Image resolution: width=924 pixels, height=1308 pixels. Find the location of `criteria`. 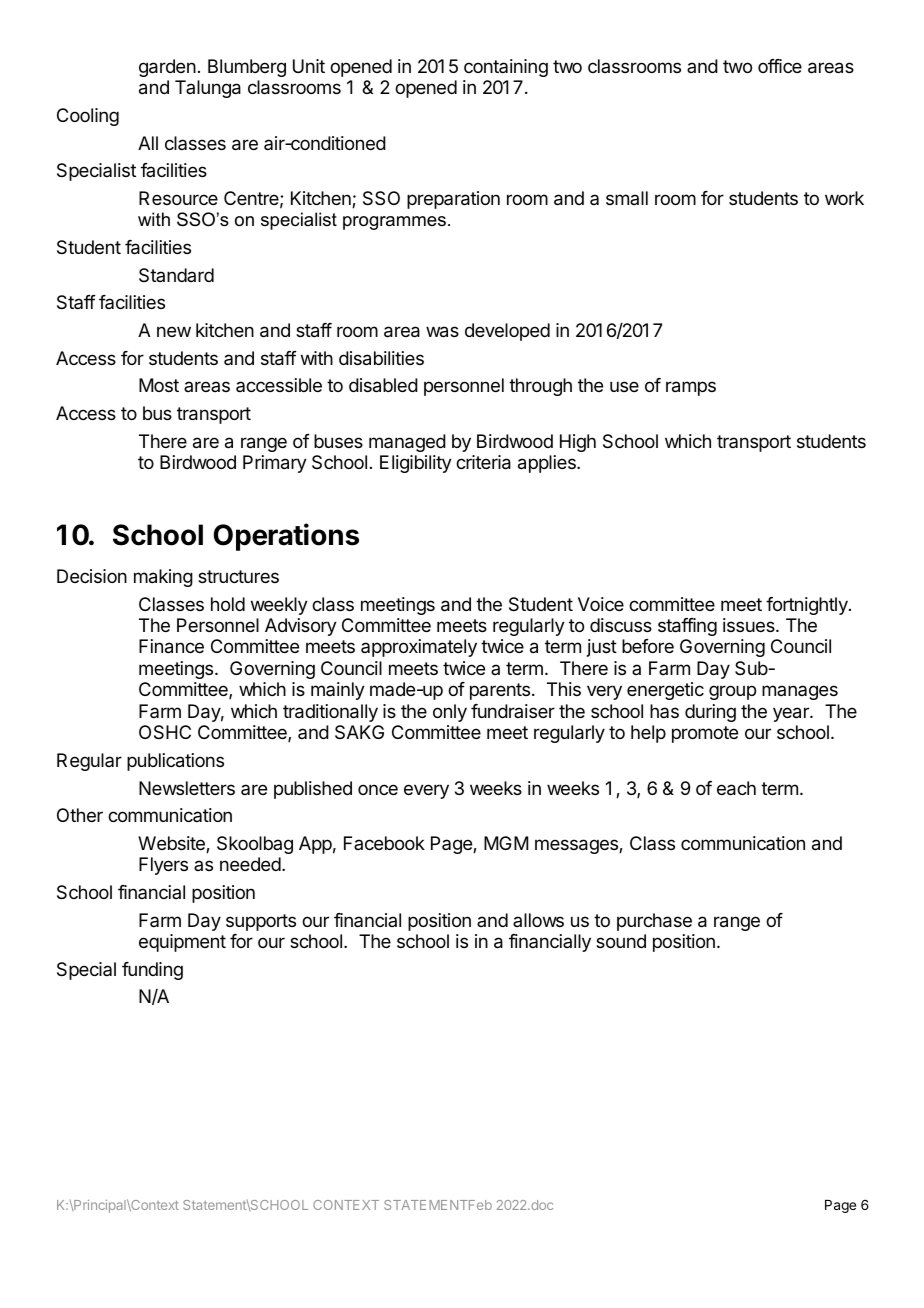

criteria is located at coordinates (483, 462).
